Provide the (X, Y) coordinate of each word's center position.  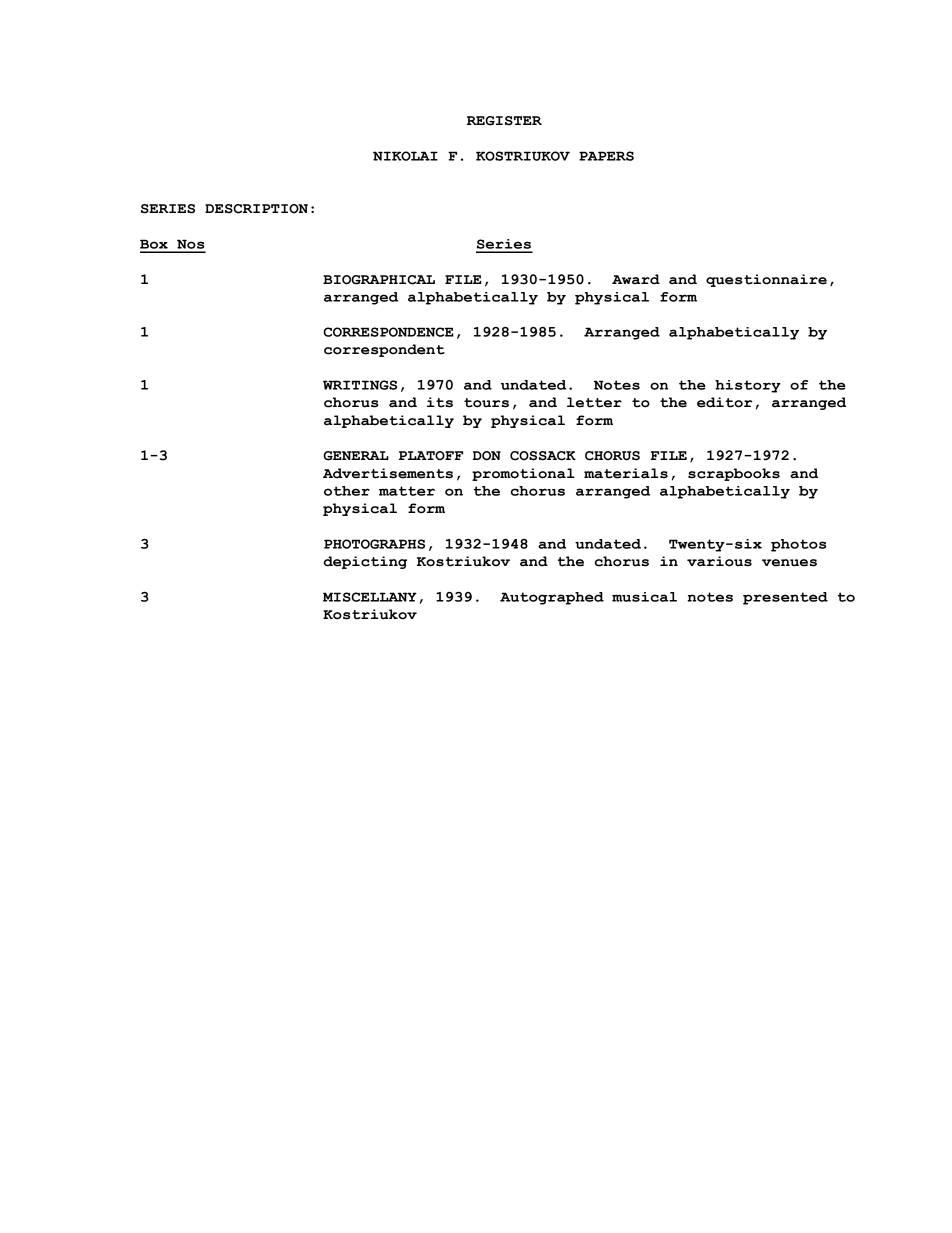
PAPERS (606, 156)
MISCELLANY (370, 597)
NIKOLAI (405, 156)
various (719, 561)
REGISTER (504, 121)
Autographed (552, 598)
